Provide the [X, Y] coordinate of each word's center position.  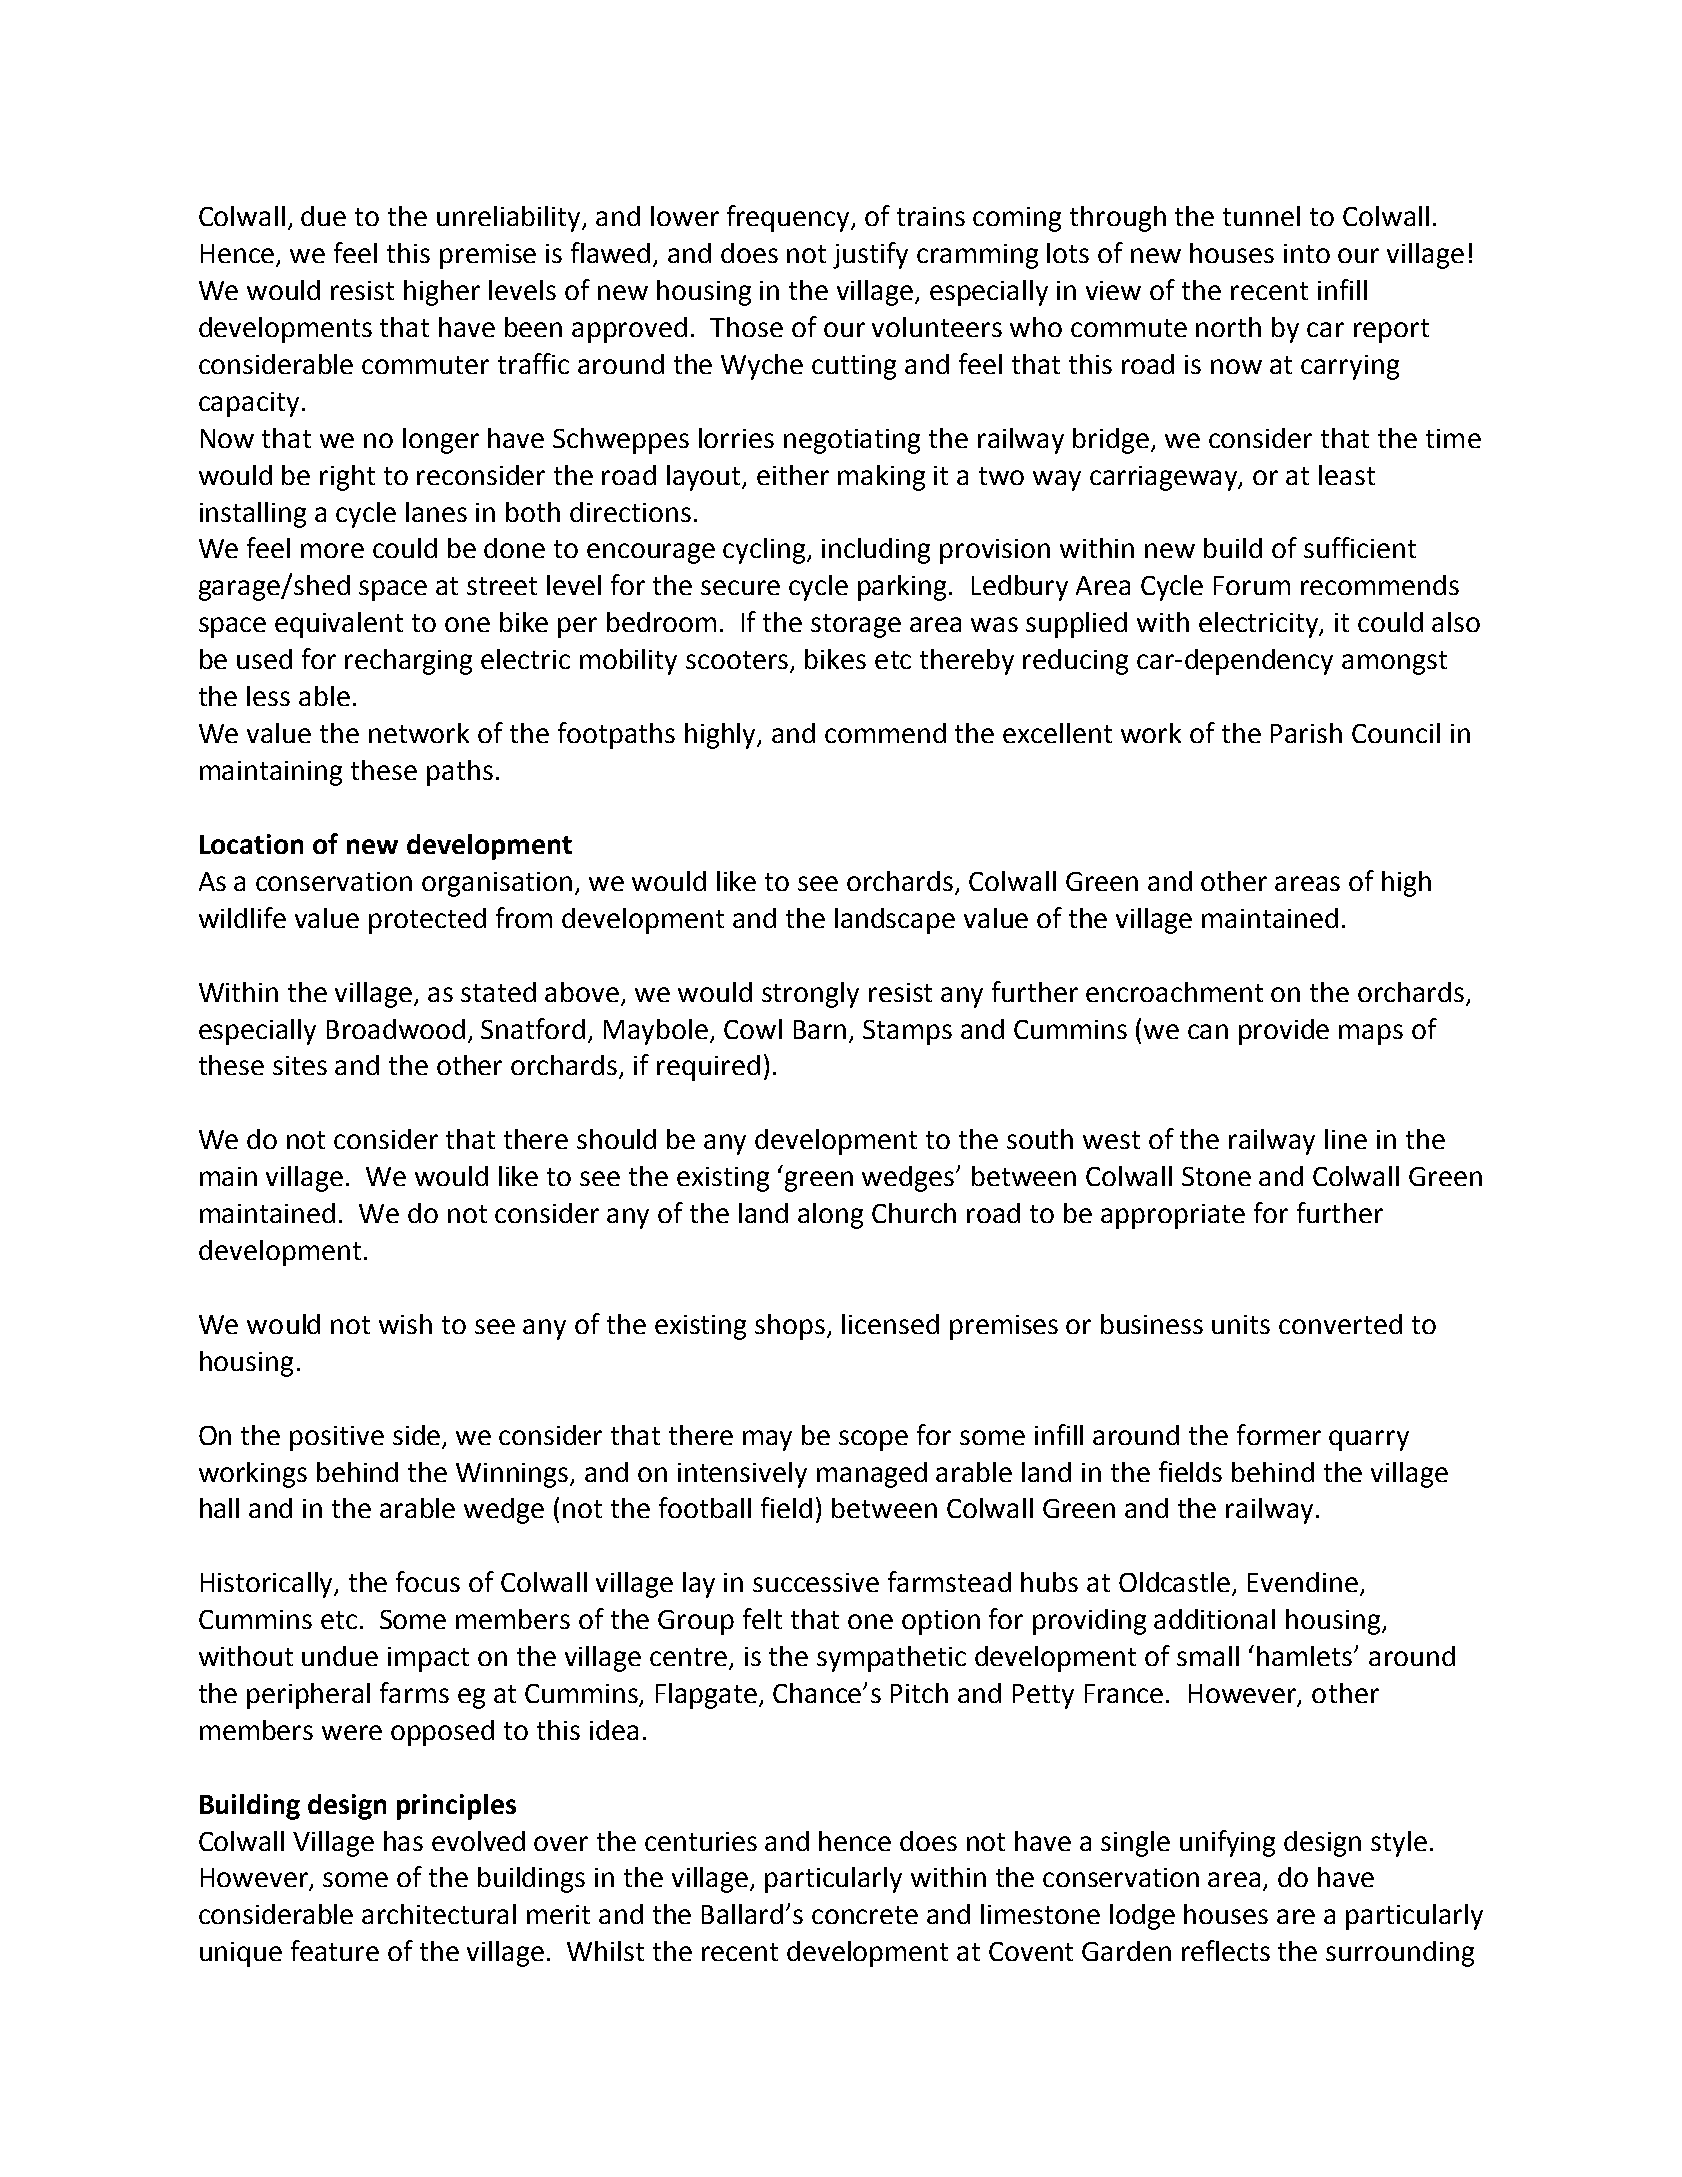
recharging [408, 662]
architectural [439, 1914]
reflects [1226, 1950]
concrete [865, 1915]
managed [872, 1475]
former [1279, 1434]
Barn [820, 1029]
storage [856, 626]
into [1307, 253]
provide [1284, 1032]
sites [300, 1065]
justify [870, 255]
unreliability [510, 219]
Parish [1306, 733]
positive [337, 1438]
